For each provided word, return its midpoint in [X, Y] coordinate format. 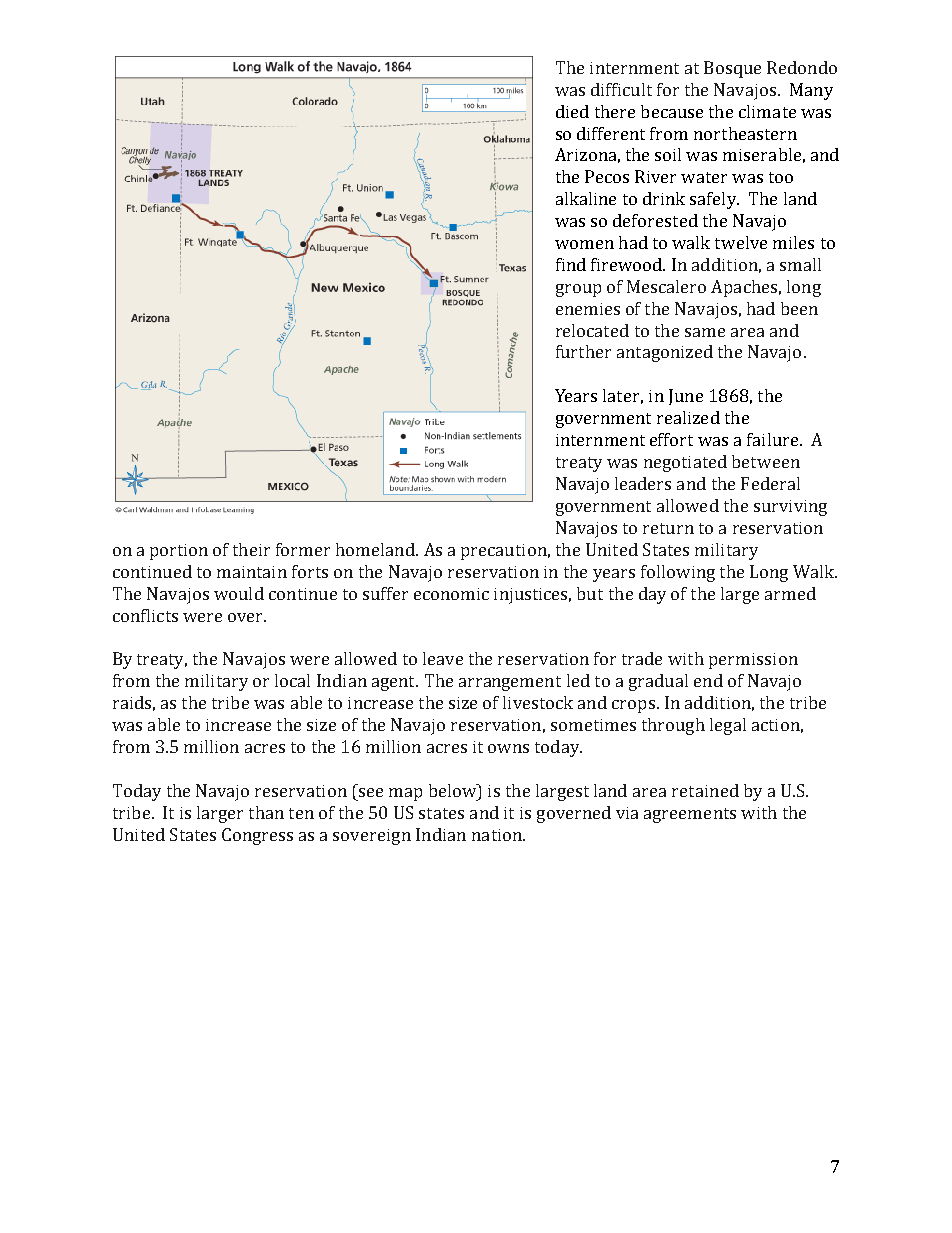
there [615, 111]
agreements [690, 815]
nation [498, 835]
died [572, 111]
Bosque [732, 69]
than [266, 812]
